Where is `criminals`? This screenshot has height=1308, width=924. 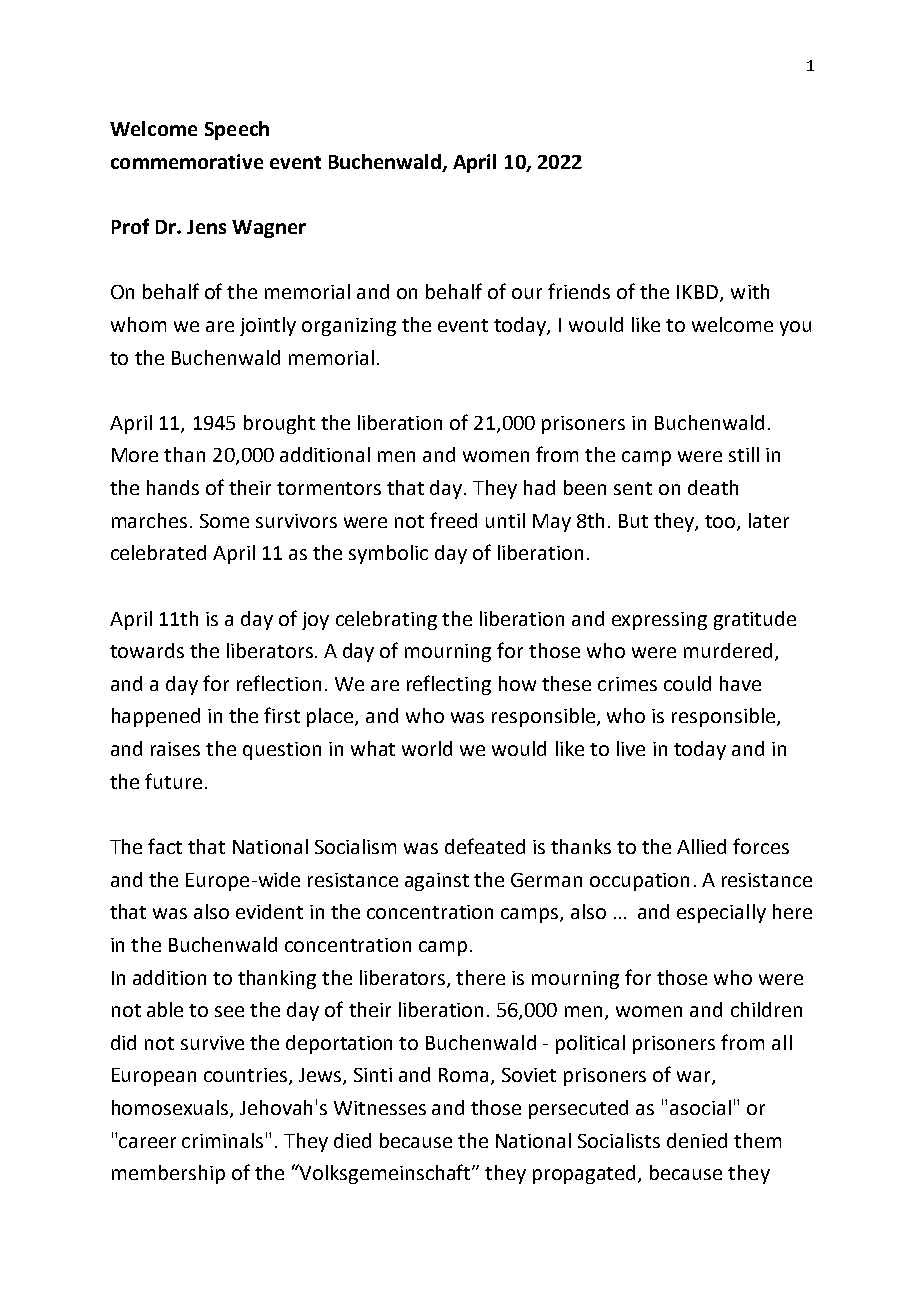 criminals is located at coordinates (222, 1140).
